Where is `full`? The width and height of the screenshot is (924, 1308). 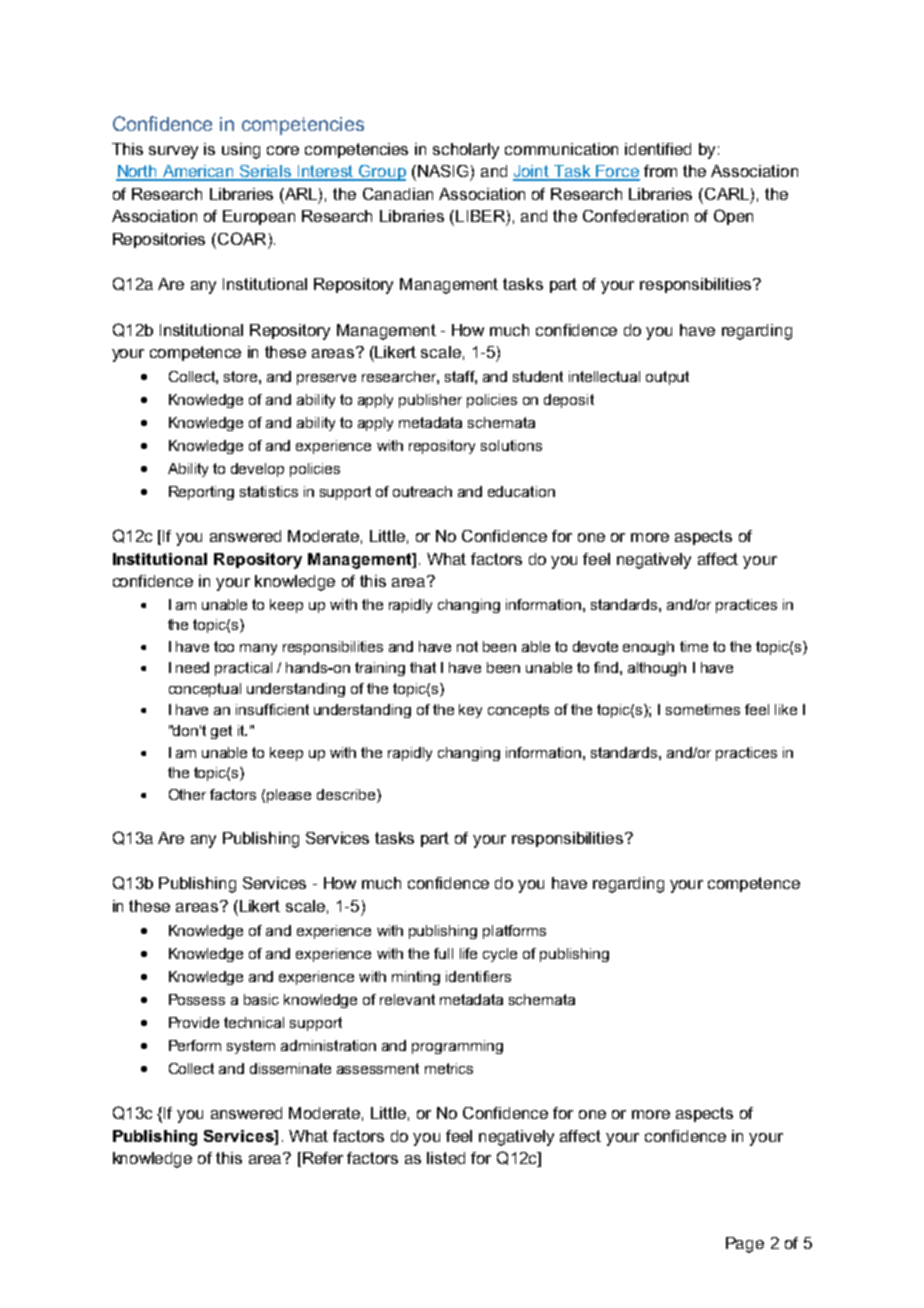 full is located at coordinates (443, 953).
